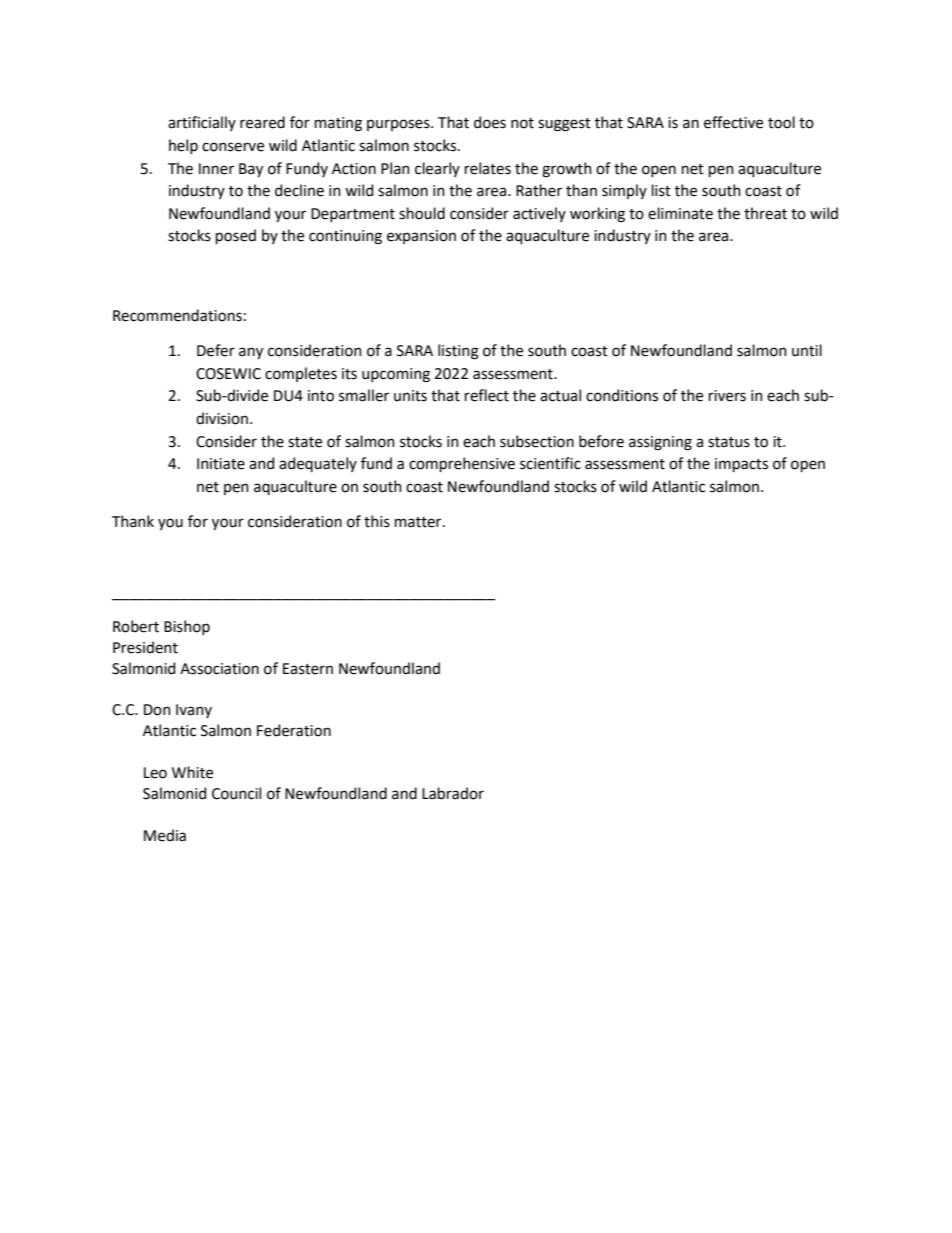 This screenshot has height=1233, width=952. What do you see at coordinates (733, 122) in the screenshot?
I see `effective` at bounding box center [733, 122].
